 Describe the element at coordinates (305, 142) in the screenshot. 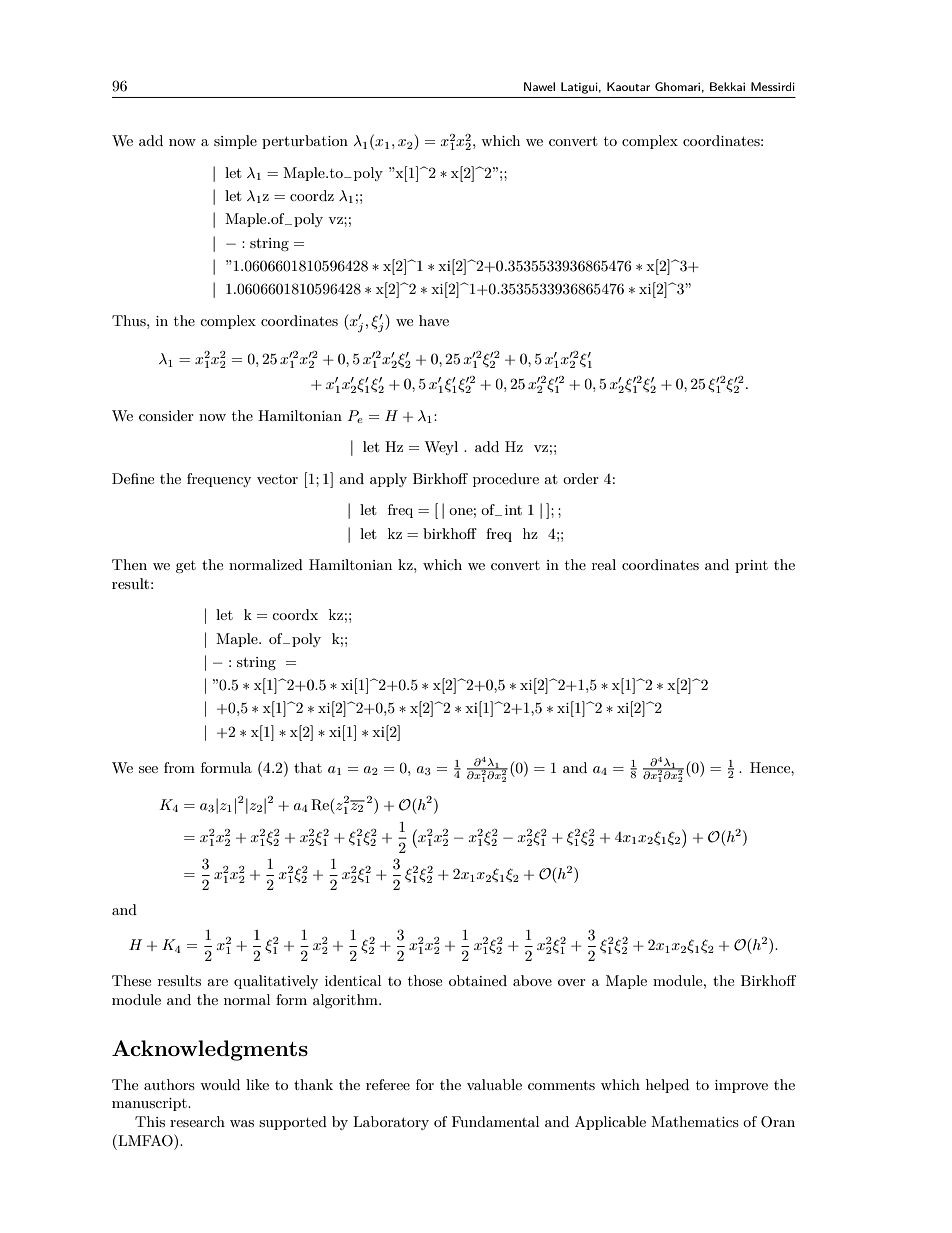

I see `perturbation` at that location.
